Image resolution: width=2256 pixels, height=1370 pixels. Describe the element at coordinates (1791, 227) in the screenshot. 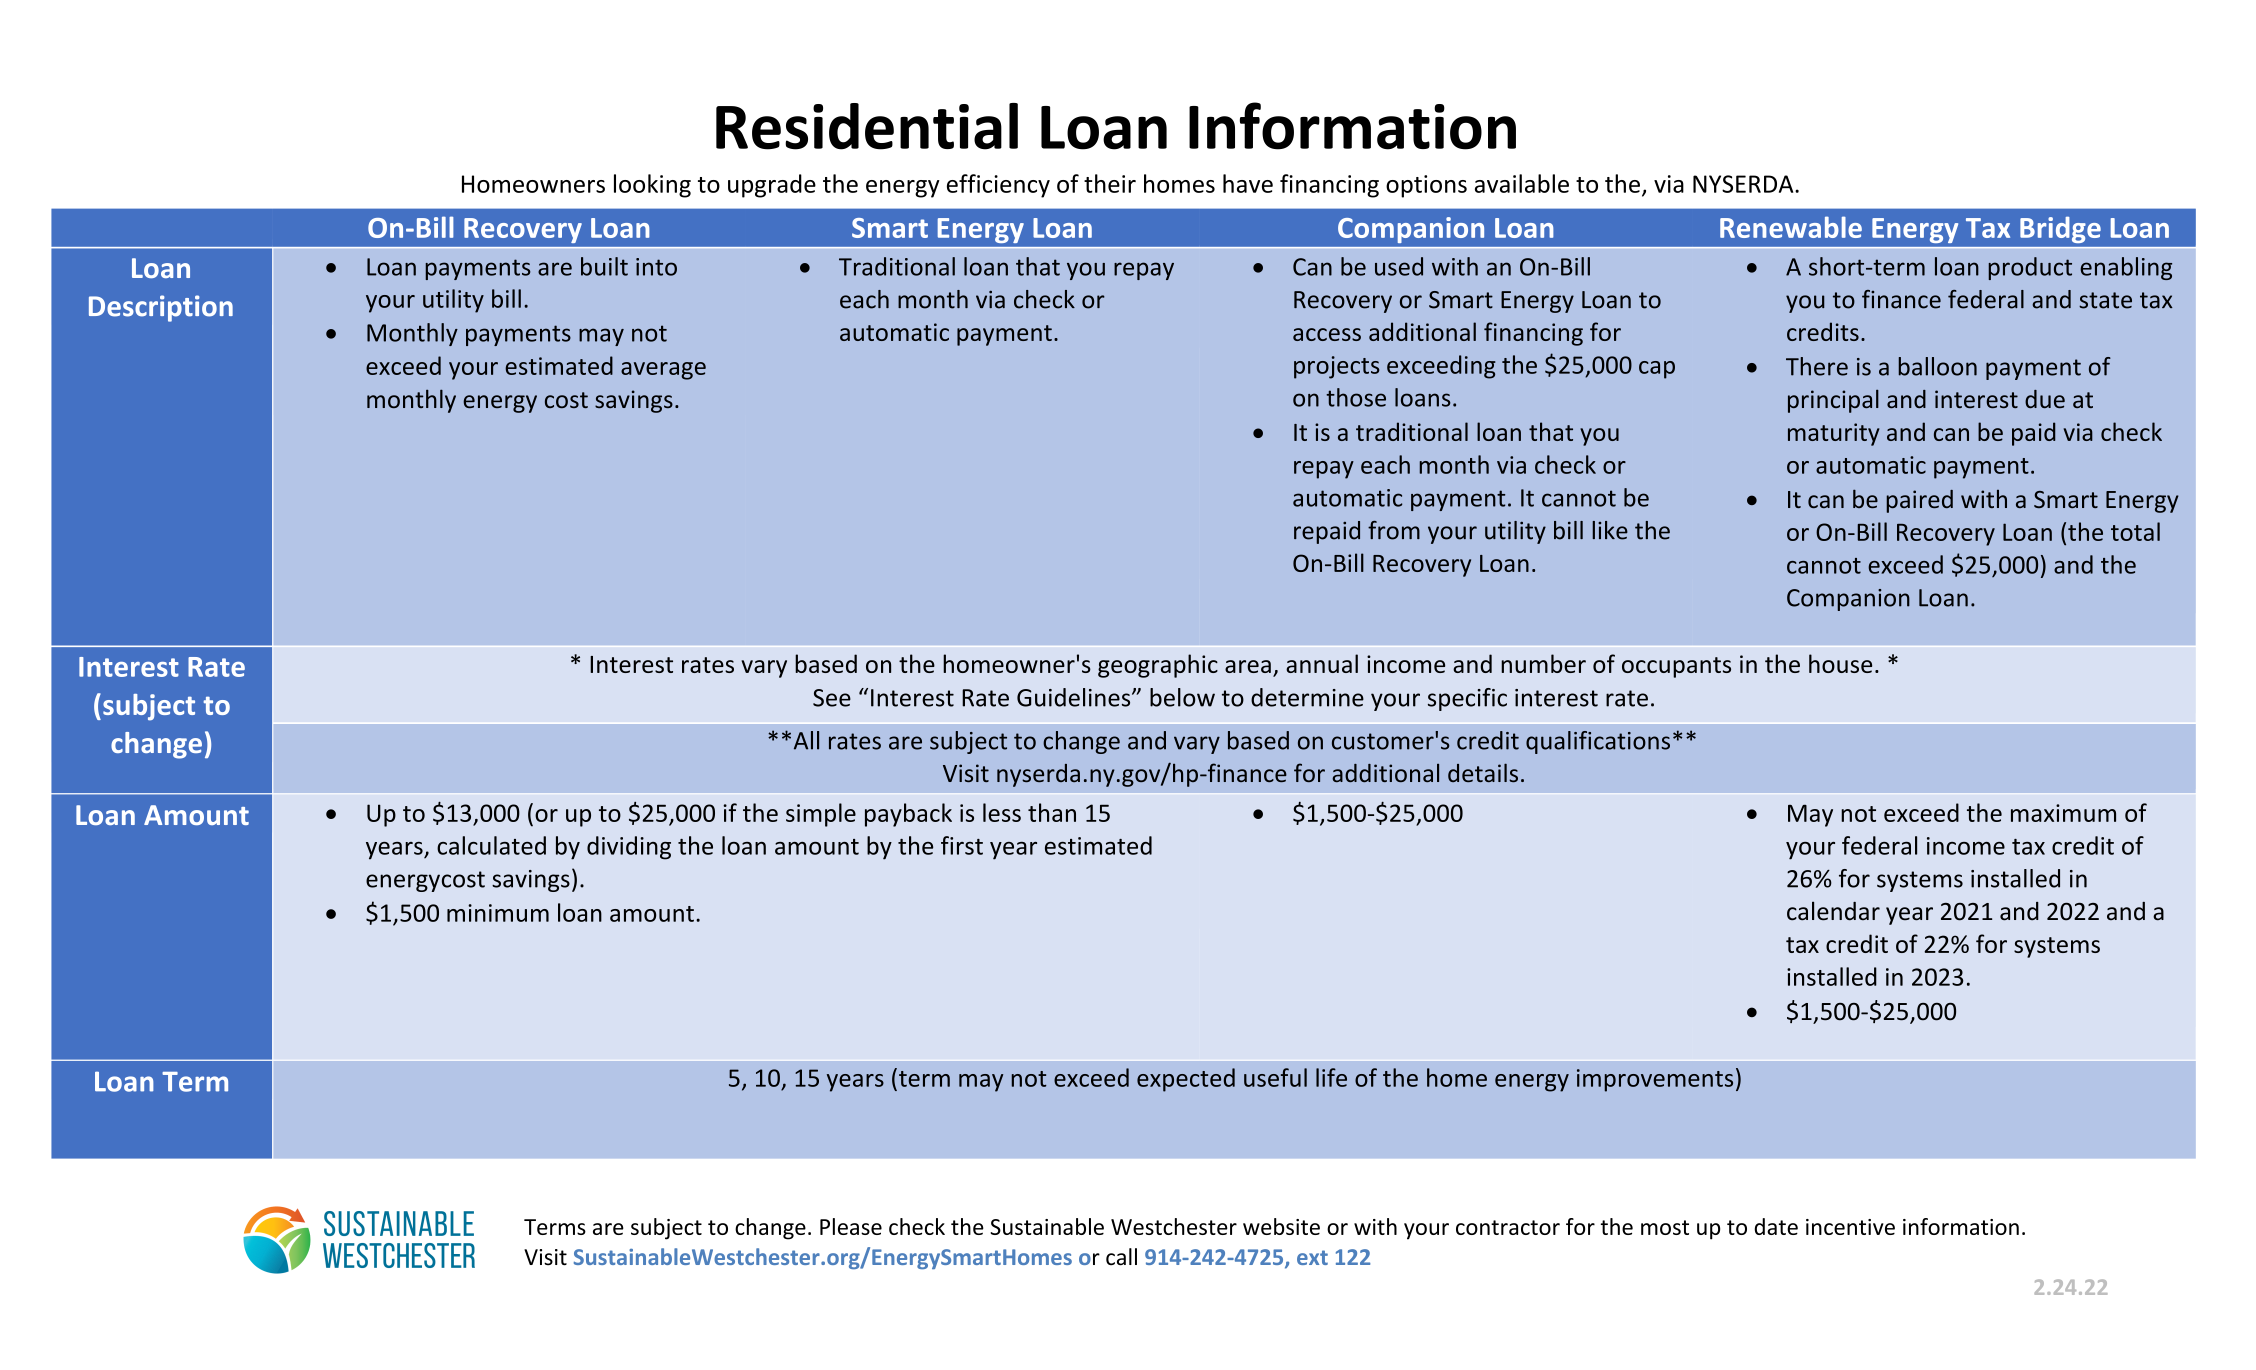

I see `Renewable` at that location.
